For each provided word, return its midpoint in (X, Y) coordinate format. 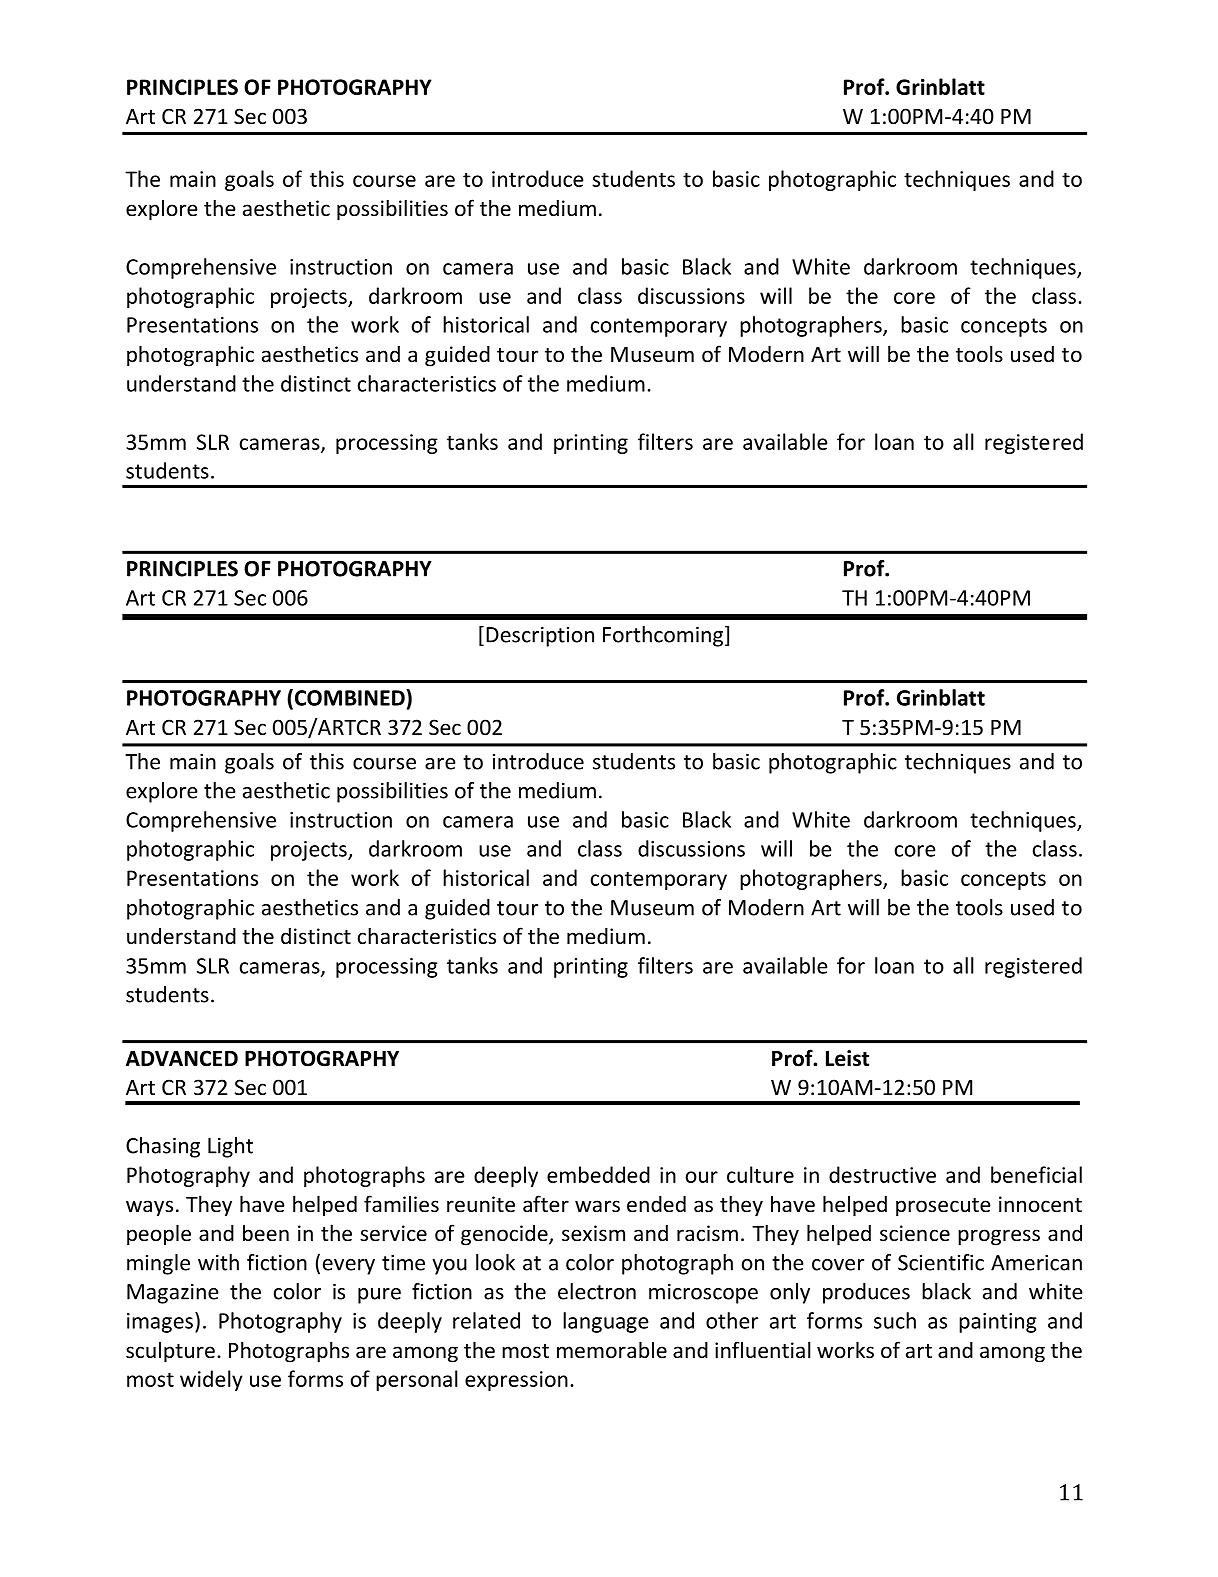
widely (211, 1380)
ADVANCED (182, 1058)
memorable (612, 1350)
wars (597, 1206)
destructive (882, 1174)
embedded (598, 1174)
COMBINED (349, 698)
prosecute (943, 1207)
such (895, 1320)
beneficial (1036, 1174)
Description (540, 636)
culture (760, 1174)
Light (230, 1147)
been (266, 1233)
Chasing (163, 1147)
